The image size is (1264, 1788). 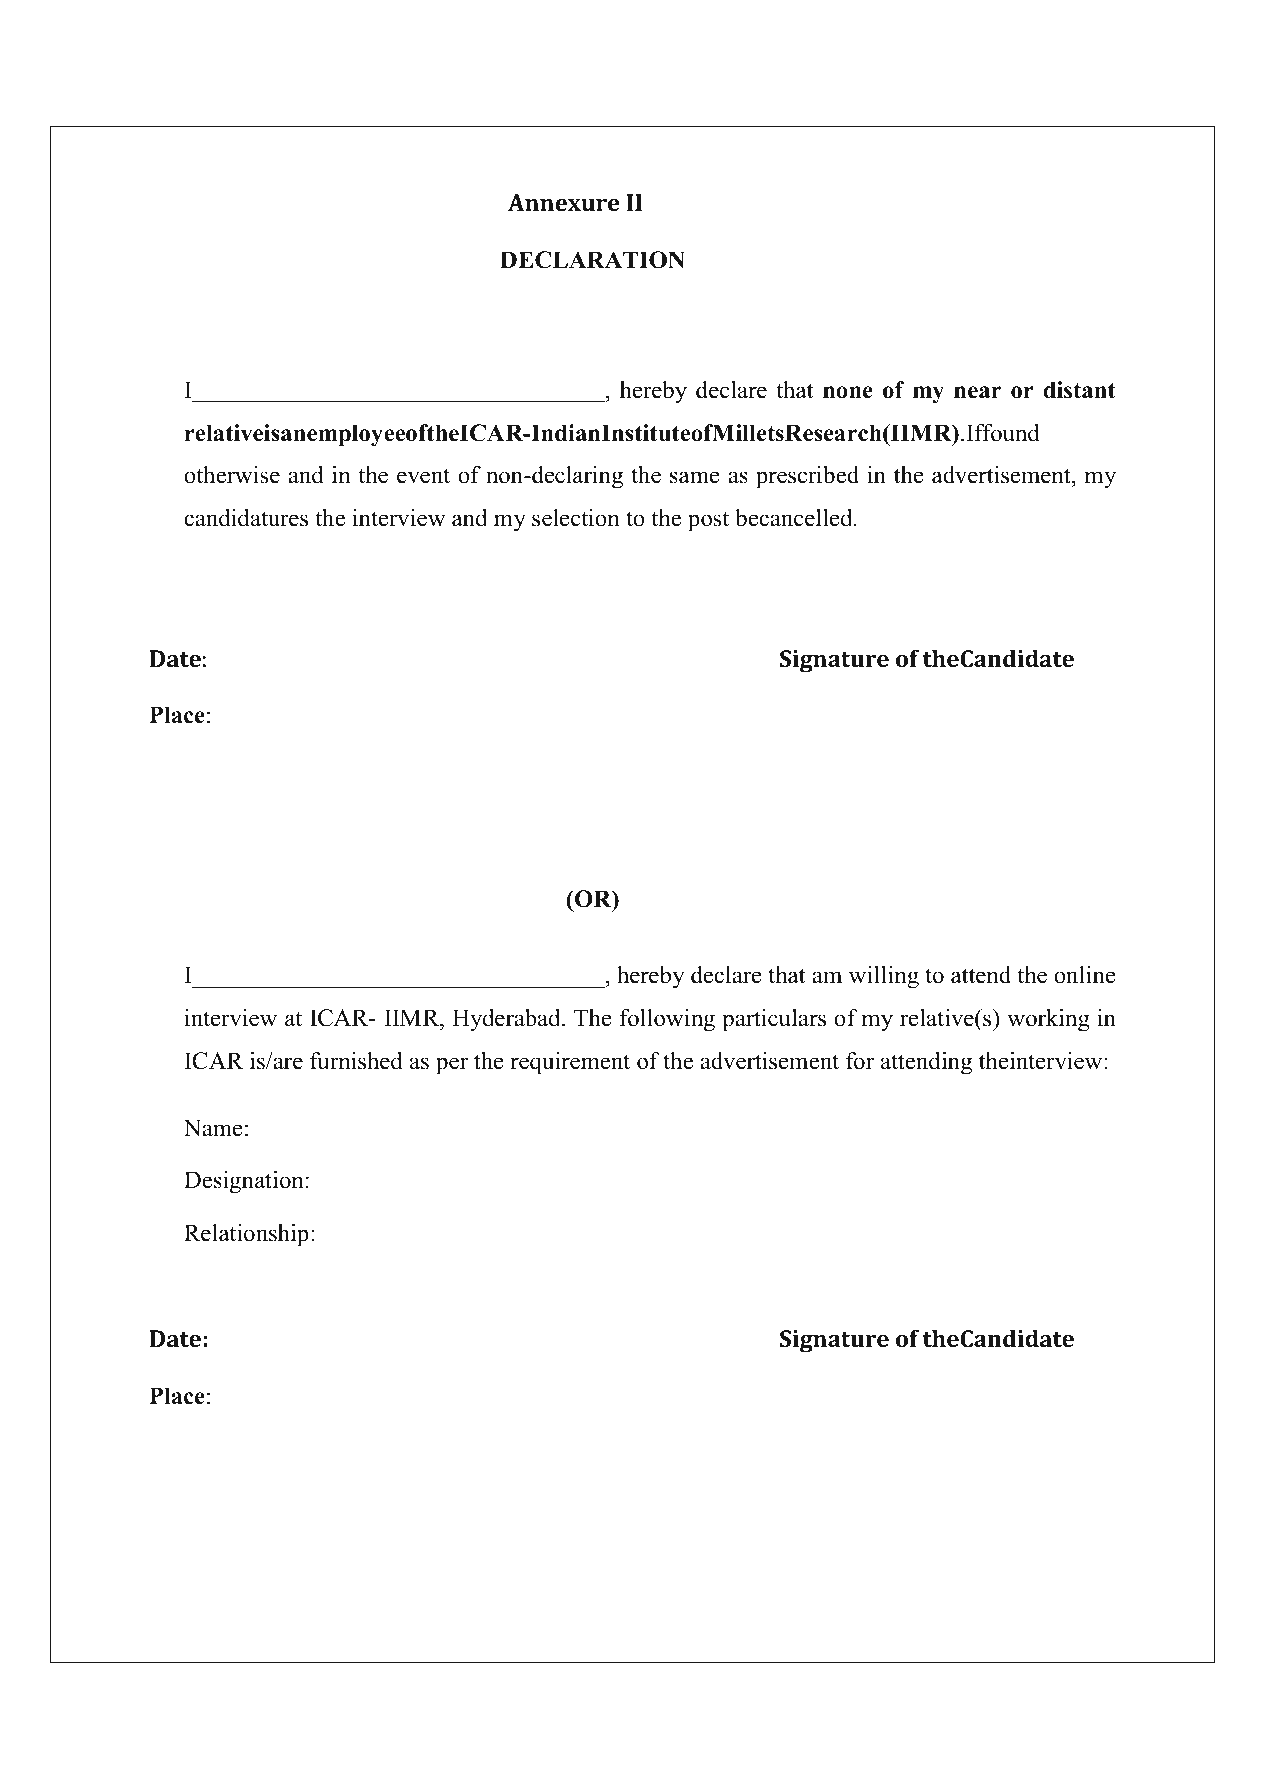 What do you see at coordinates (708, 521) in the page?
I see `post` at bounding box center [708, 521].
